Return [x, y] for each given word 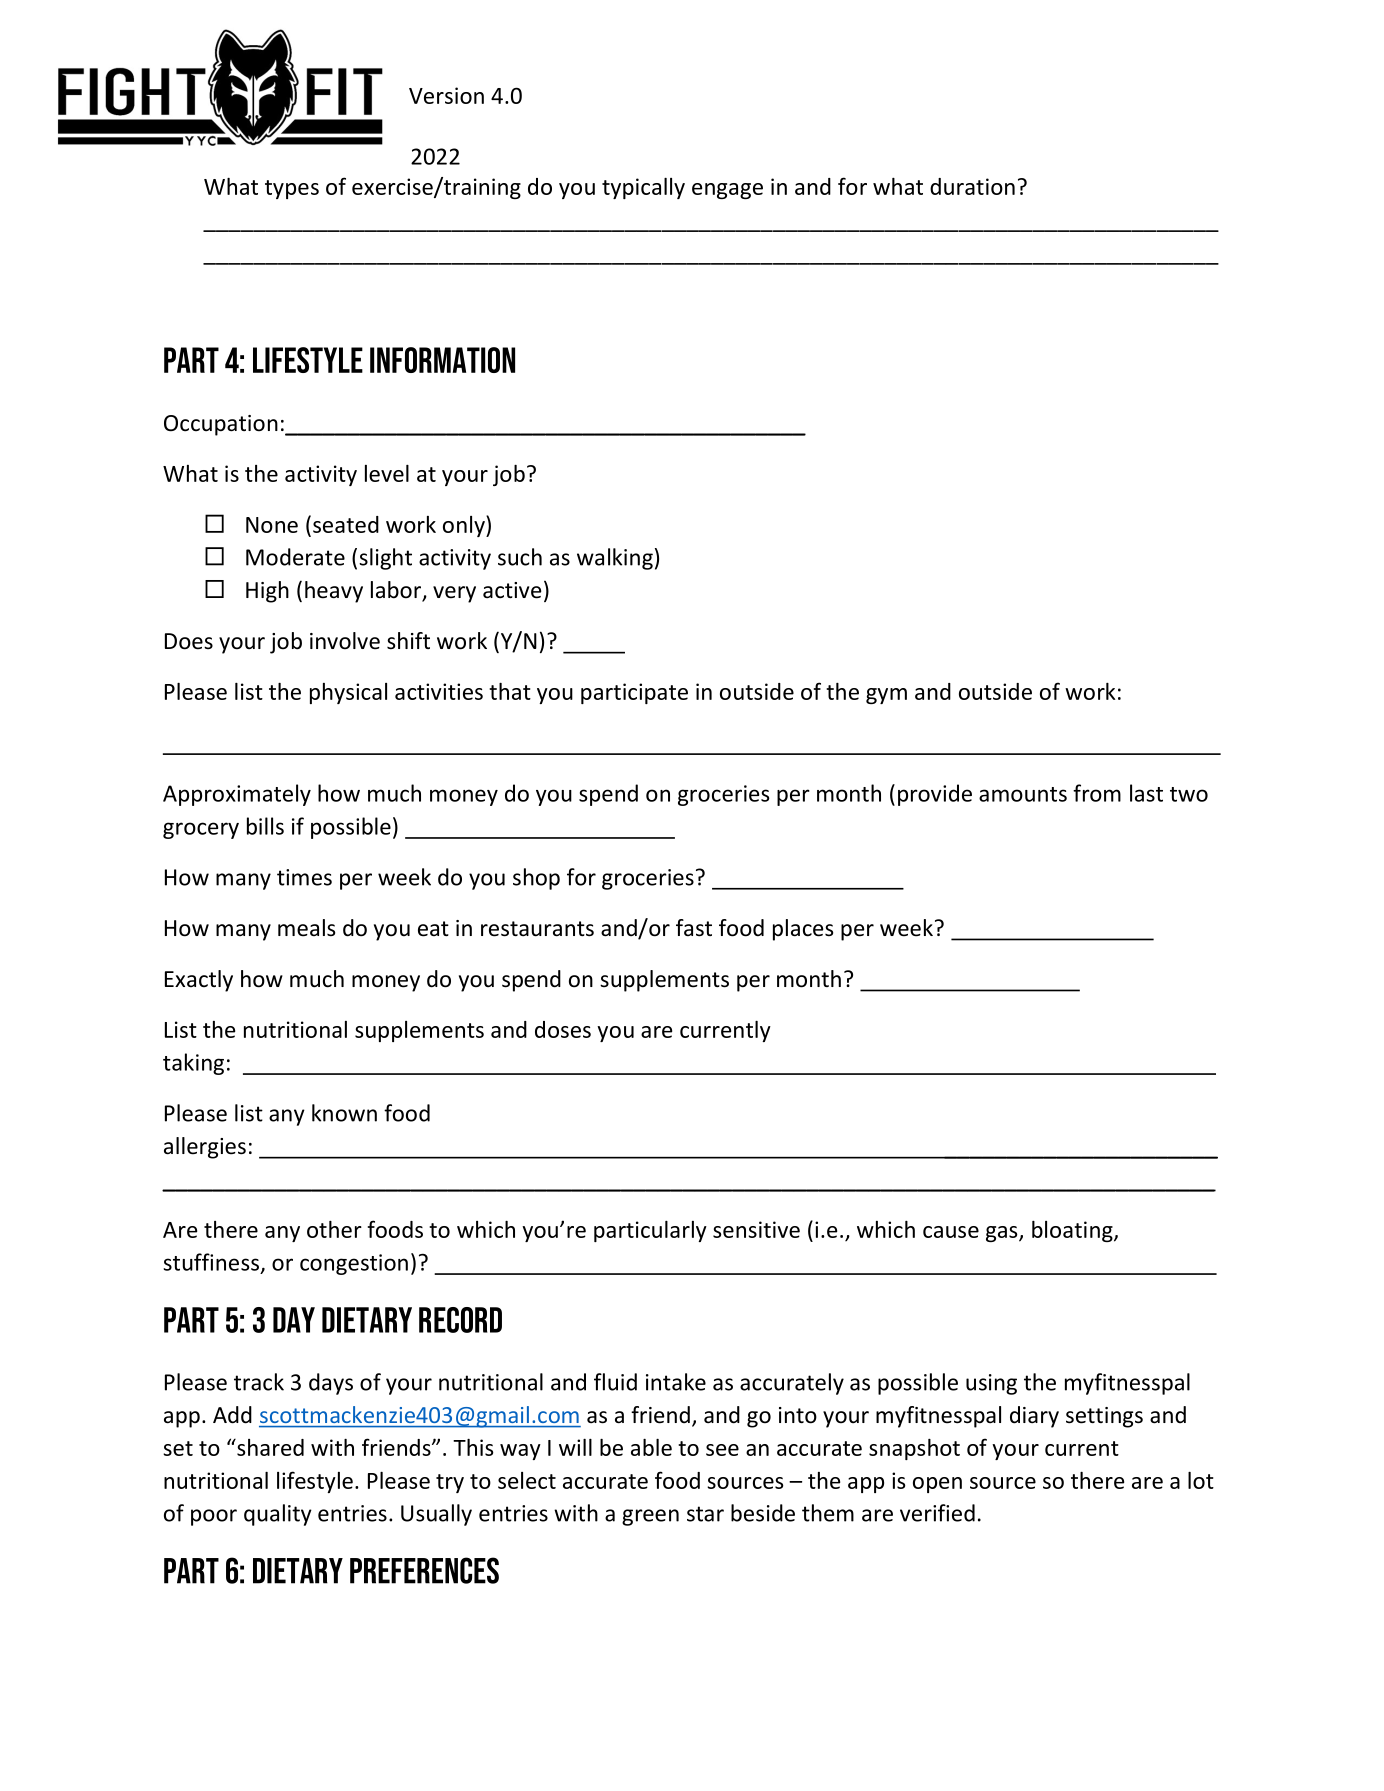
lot [1201, 1480]
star [705, 1514]
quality [278, 1515]
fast [694, 928]
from [1097, 793]
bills [265, 826]
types [292, 189]
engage [727, 191]
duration [972, 186]
